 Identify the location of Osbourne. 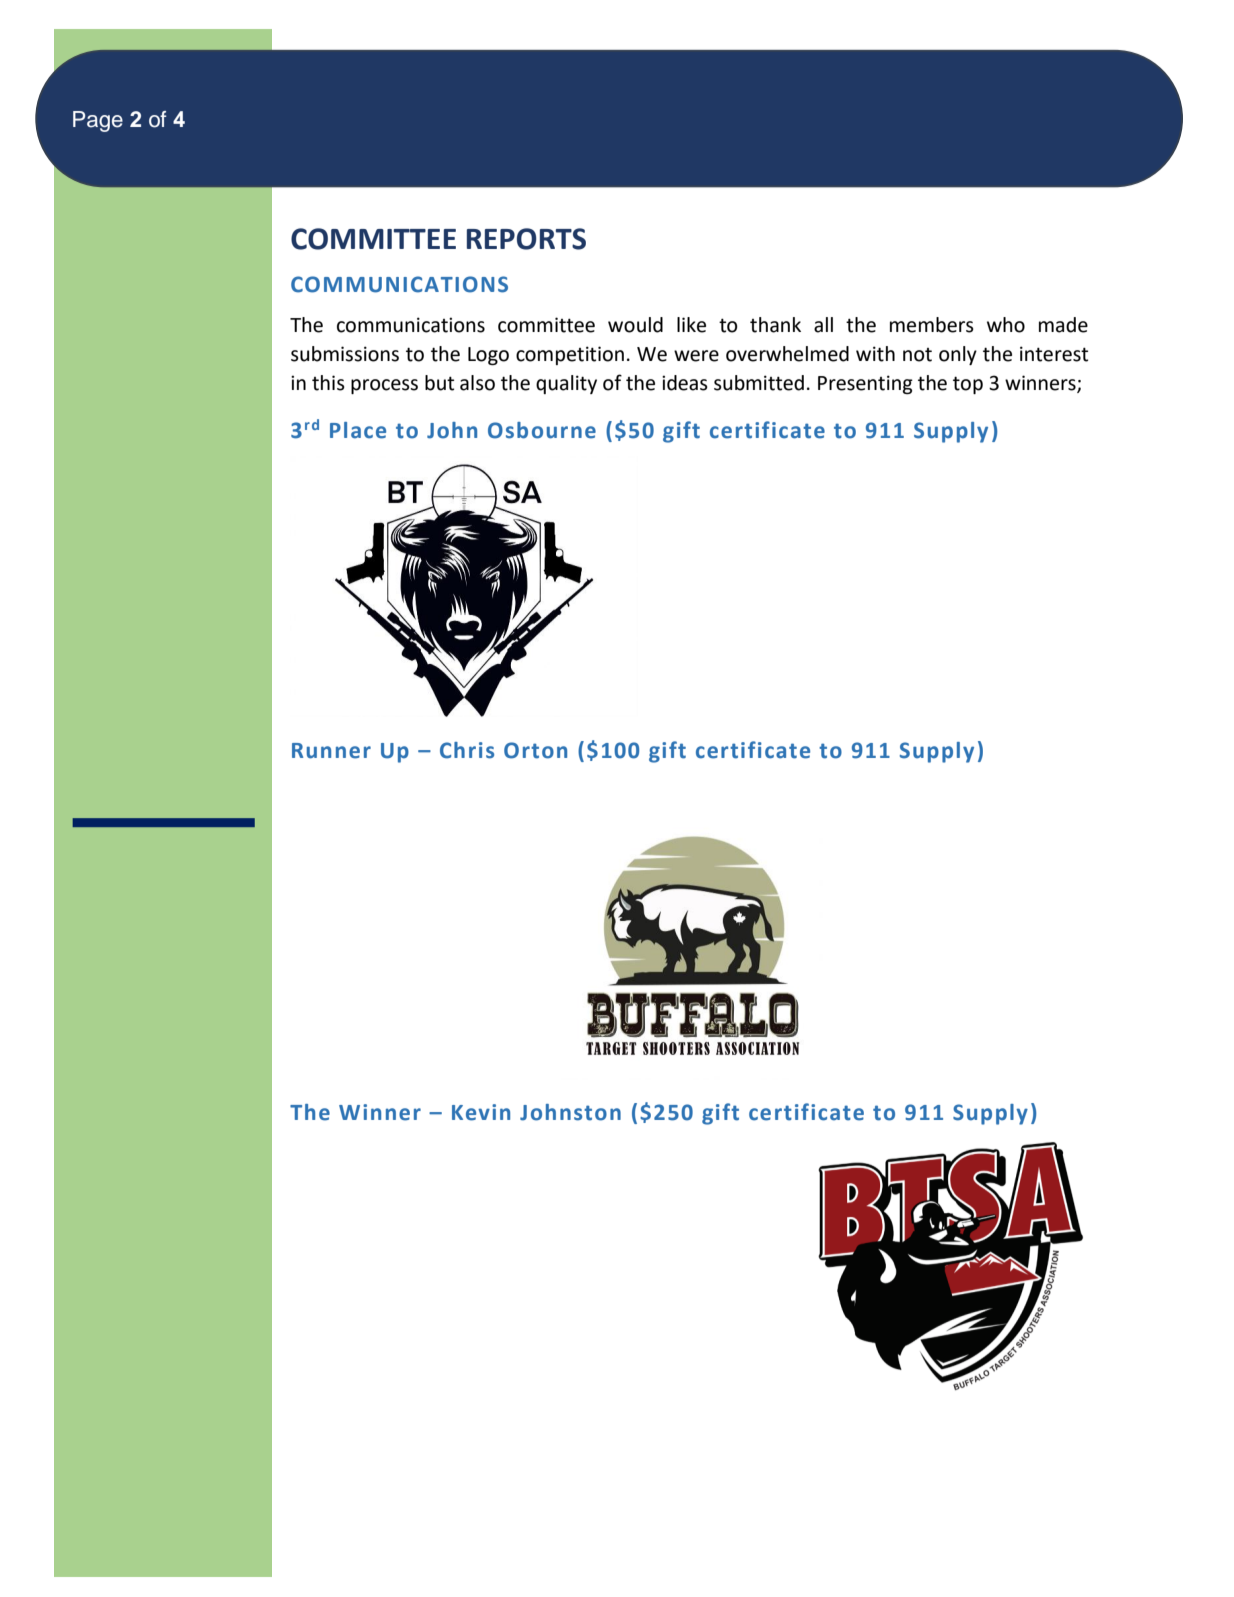
(542, 430).
